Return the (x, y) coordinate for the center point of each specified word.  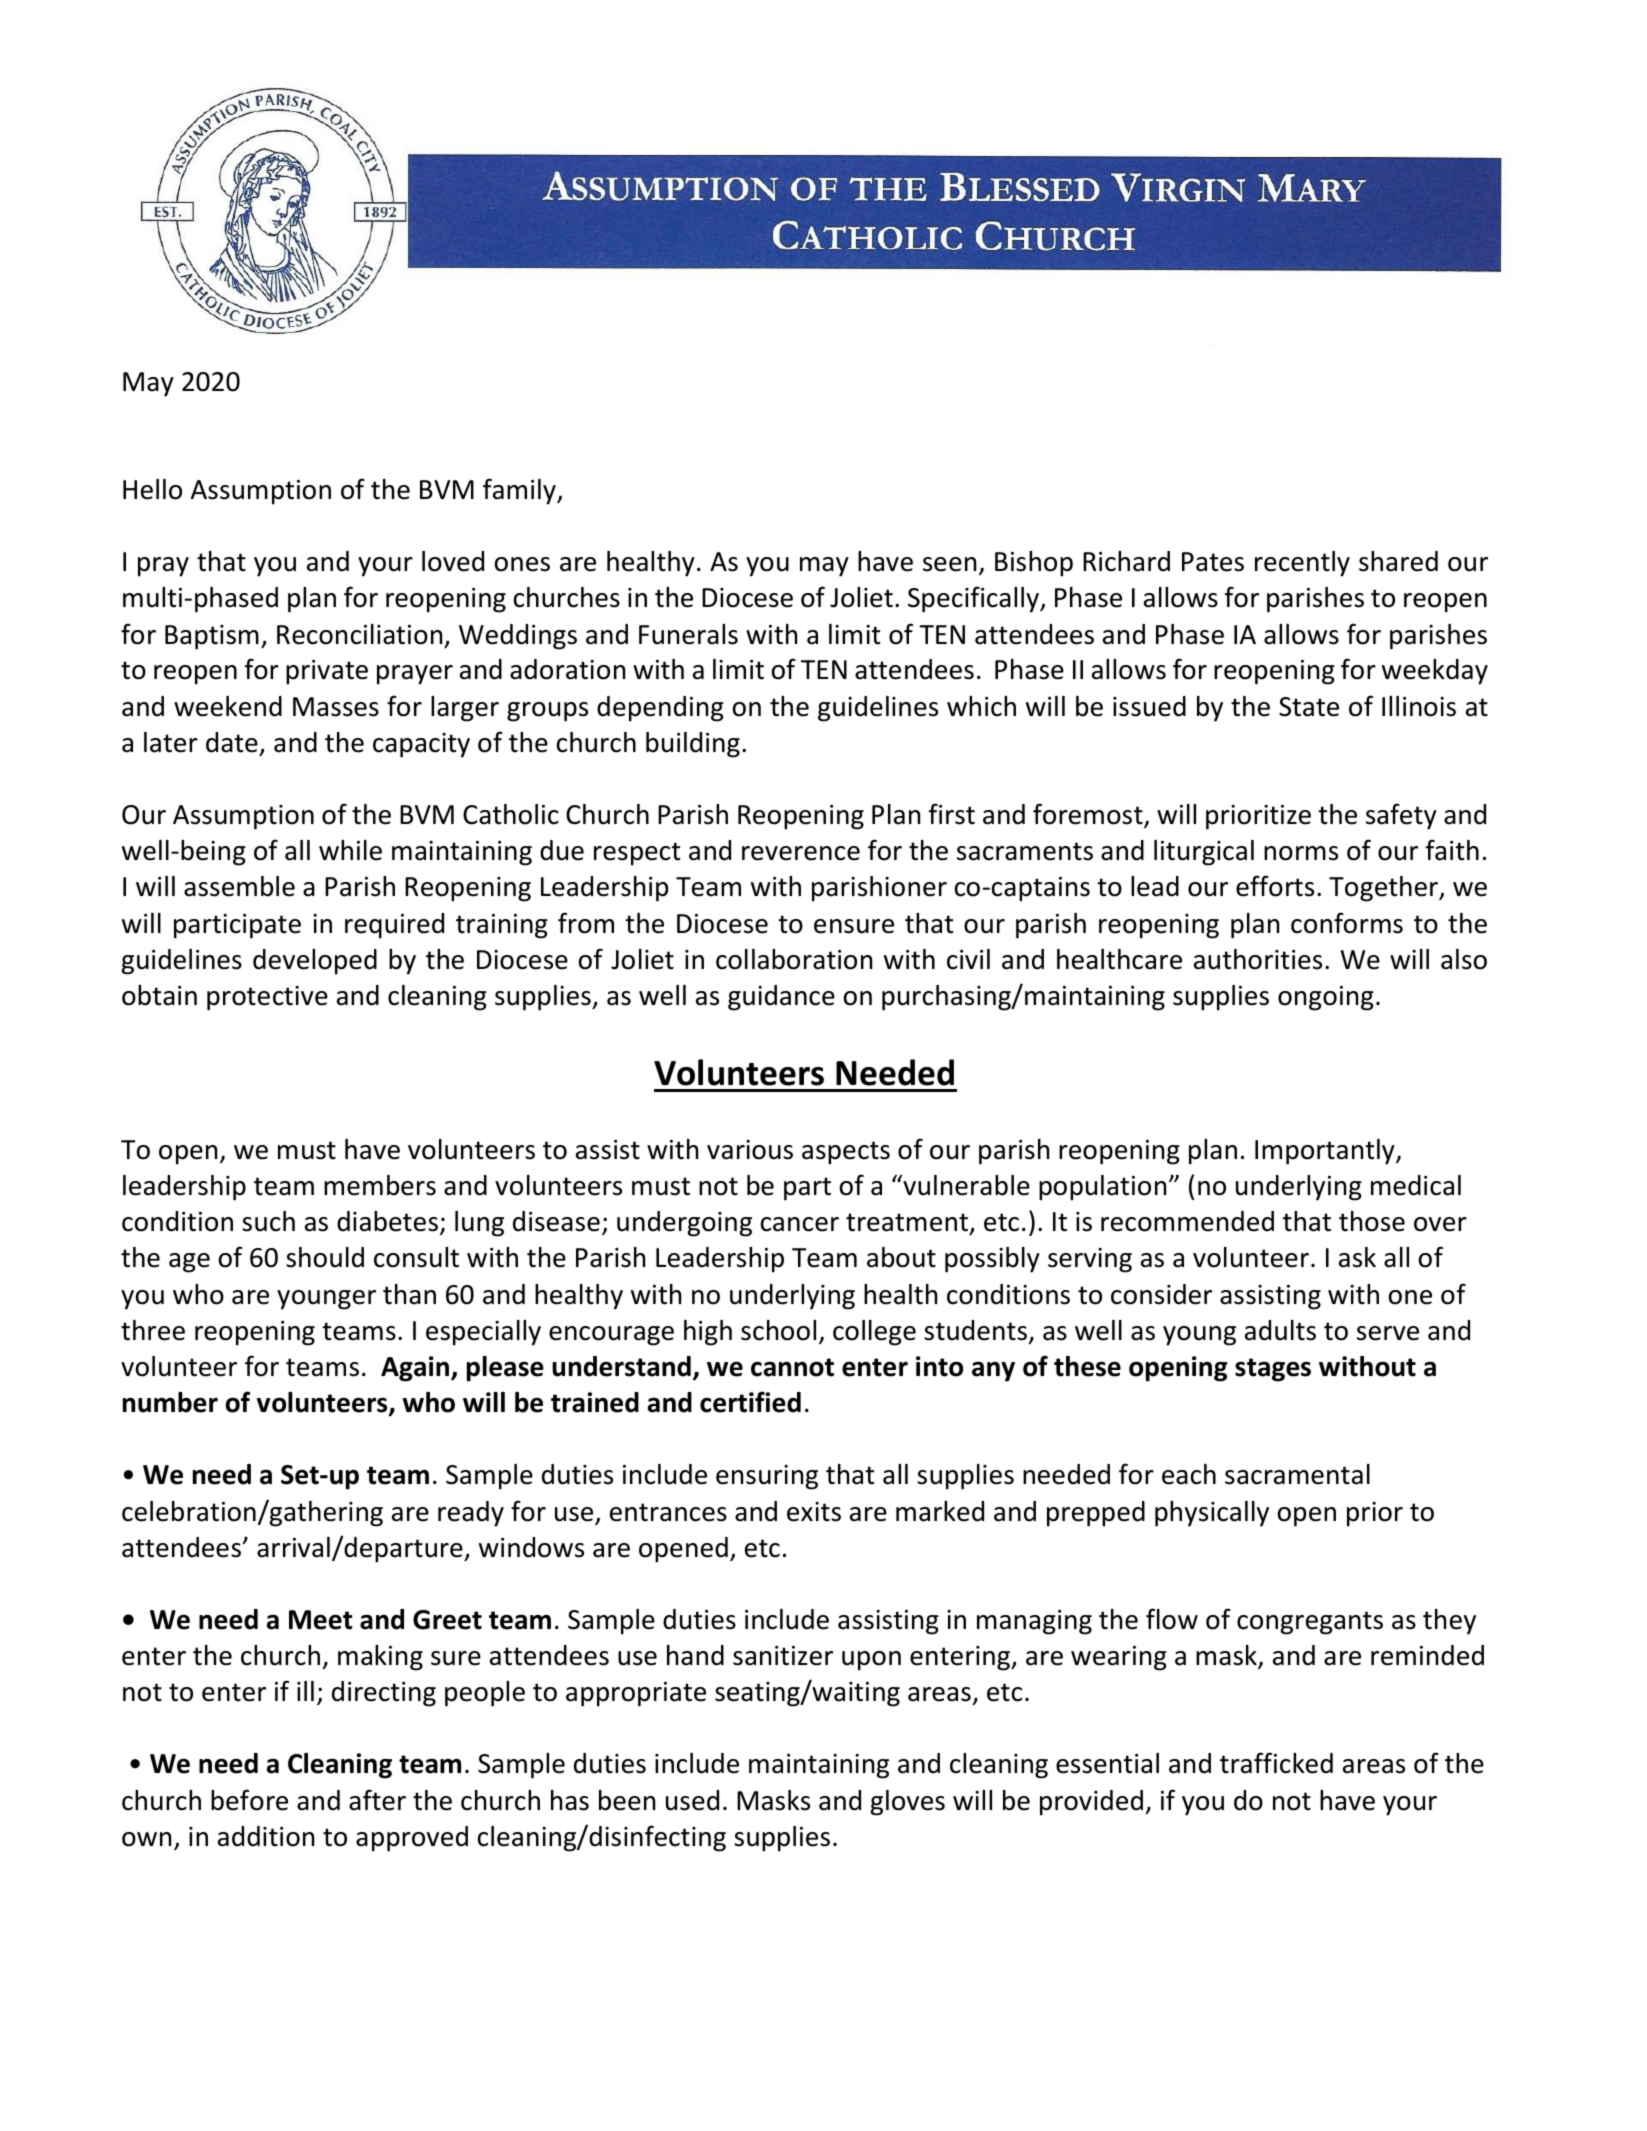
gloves (907, 1803)
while (350, 850)
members (380, 1185)
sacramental (1297, 1474)
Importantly (1326, 1152)
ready (471, 1514)
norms (1301, 853)
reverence (801, 853)
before (249, 1800)
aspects (846, 1153)
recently (1302, 564)
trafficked (1276, 1763)
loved (453, 561)
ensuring (767, 1477)
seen (949, 564)
